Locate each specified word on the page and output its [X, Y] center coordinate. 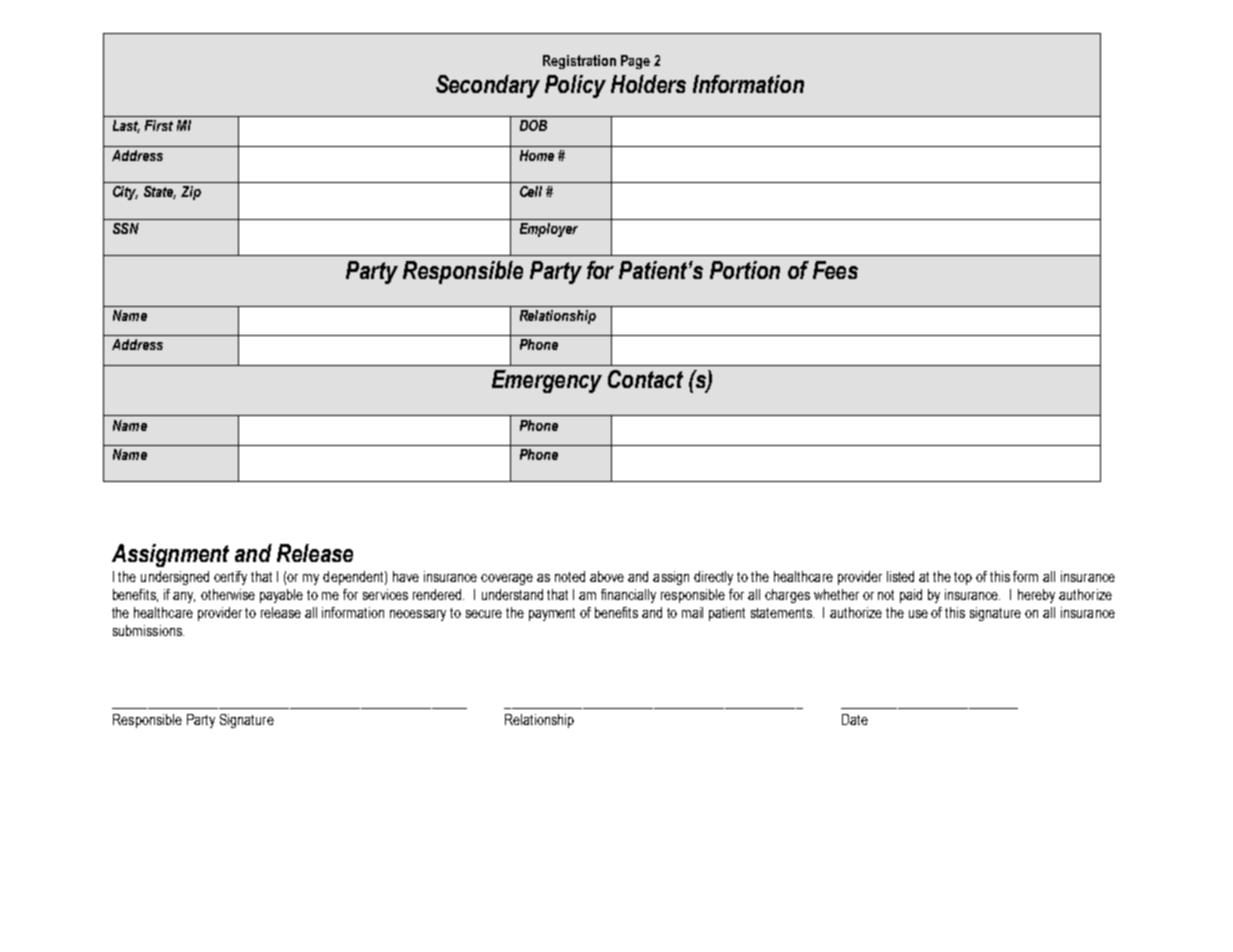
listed [900, 576]
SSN [126, 228]
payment [552, 614]
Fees [835, 270]
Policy [575, 86]
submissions [148, 630]
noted [570, 576]
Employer [549, 230]
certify [230, 578]
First [159, 125]
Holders [648, 84]
